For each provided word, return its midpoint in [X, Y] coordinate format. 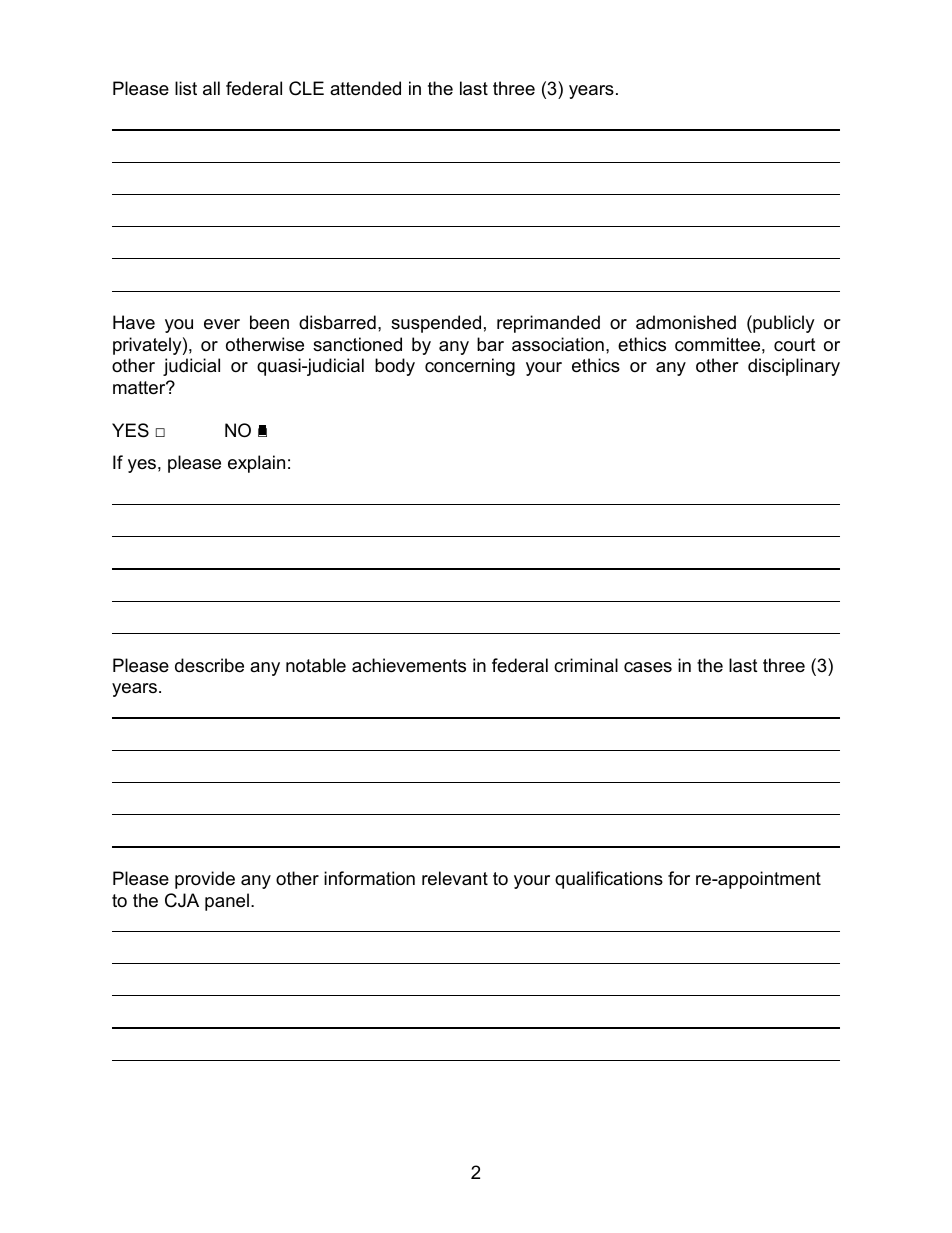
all [211, 88]
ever [222, 324]
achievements [409, 665]
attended [365, 88]
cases [648, 667]
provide [205, 880]
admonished [686, 322]
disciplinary [794, 367]
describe [209, 665]
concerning [470, 367]
